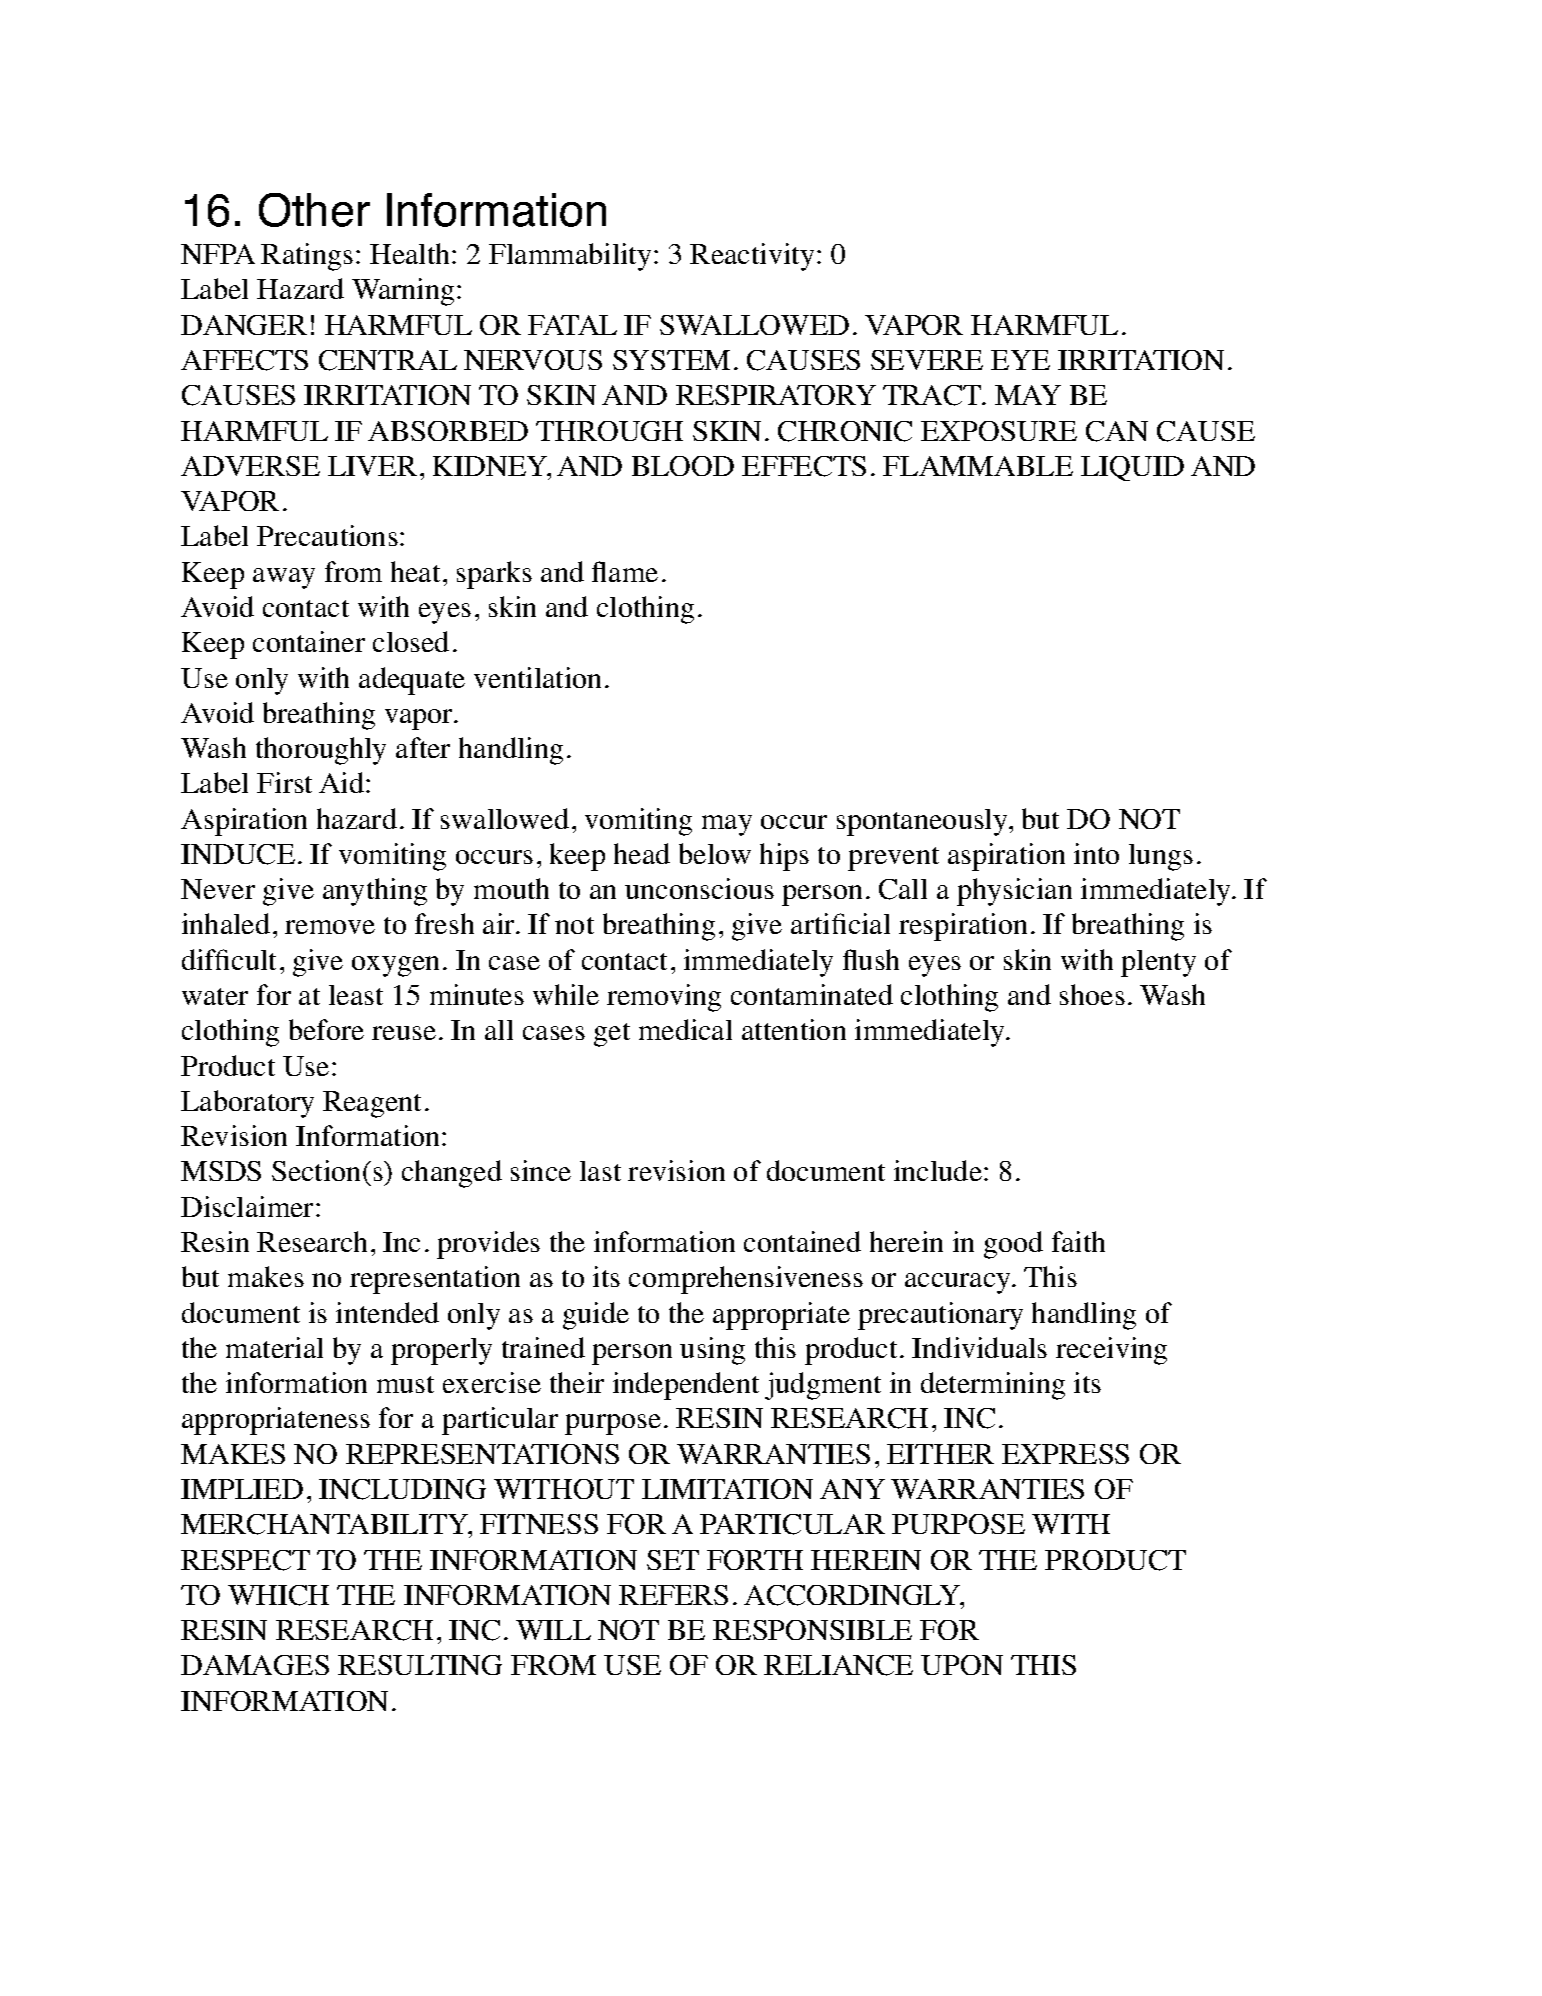 Image resolution: width=1542 pixels, height=1996 pixels. Describe the element at coordinates (927, 360) in the document. I see `SEVERE` at that location.
